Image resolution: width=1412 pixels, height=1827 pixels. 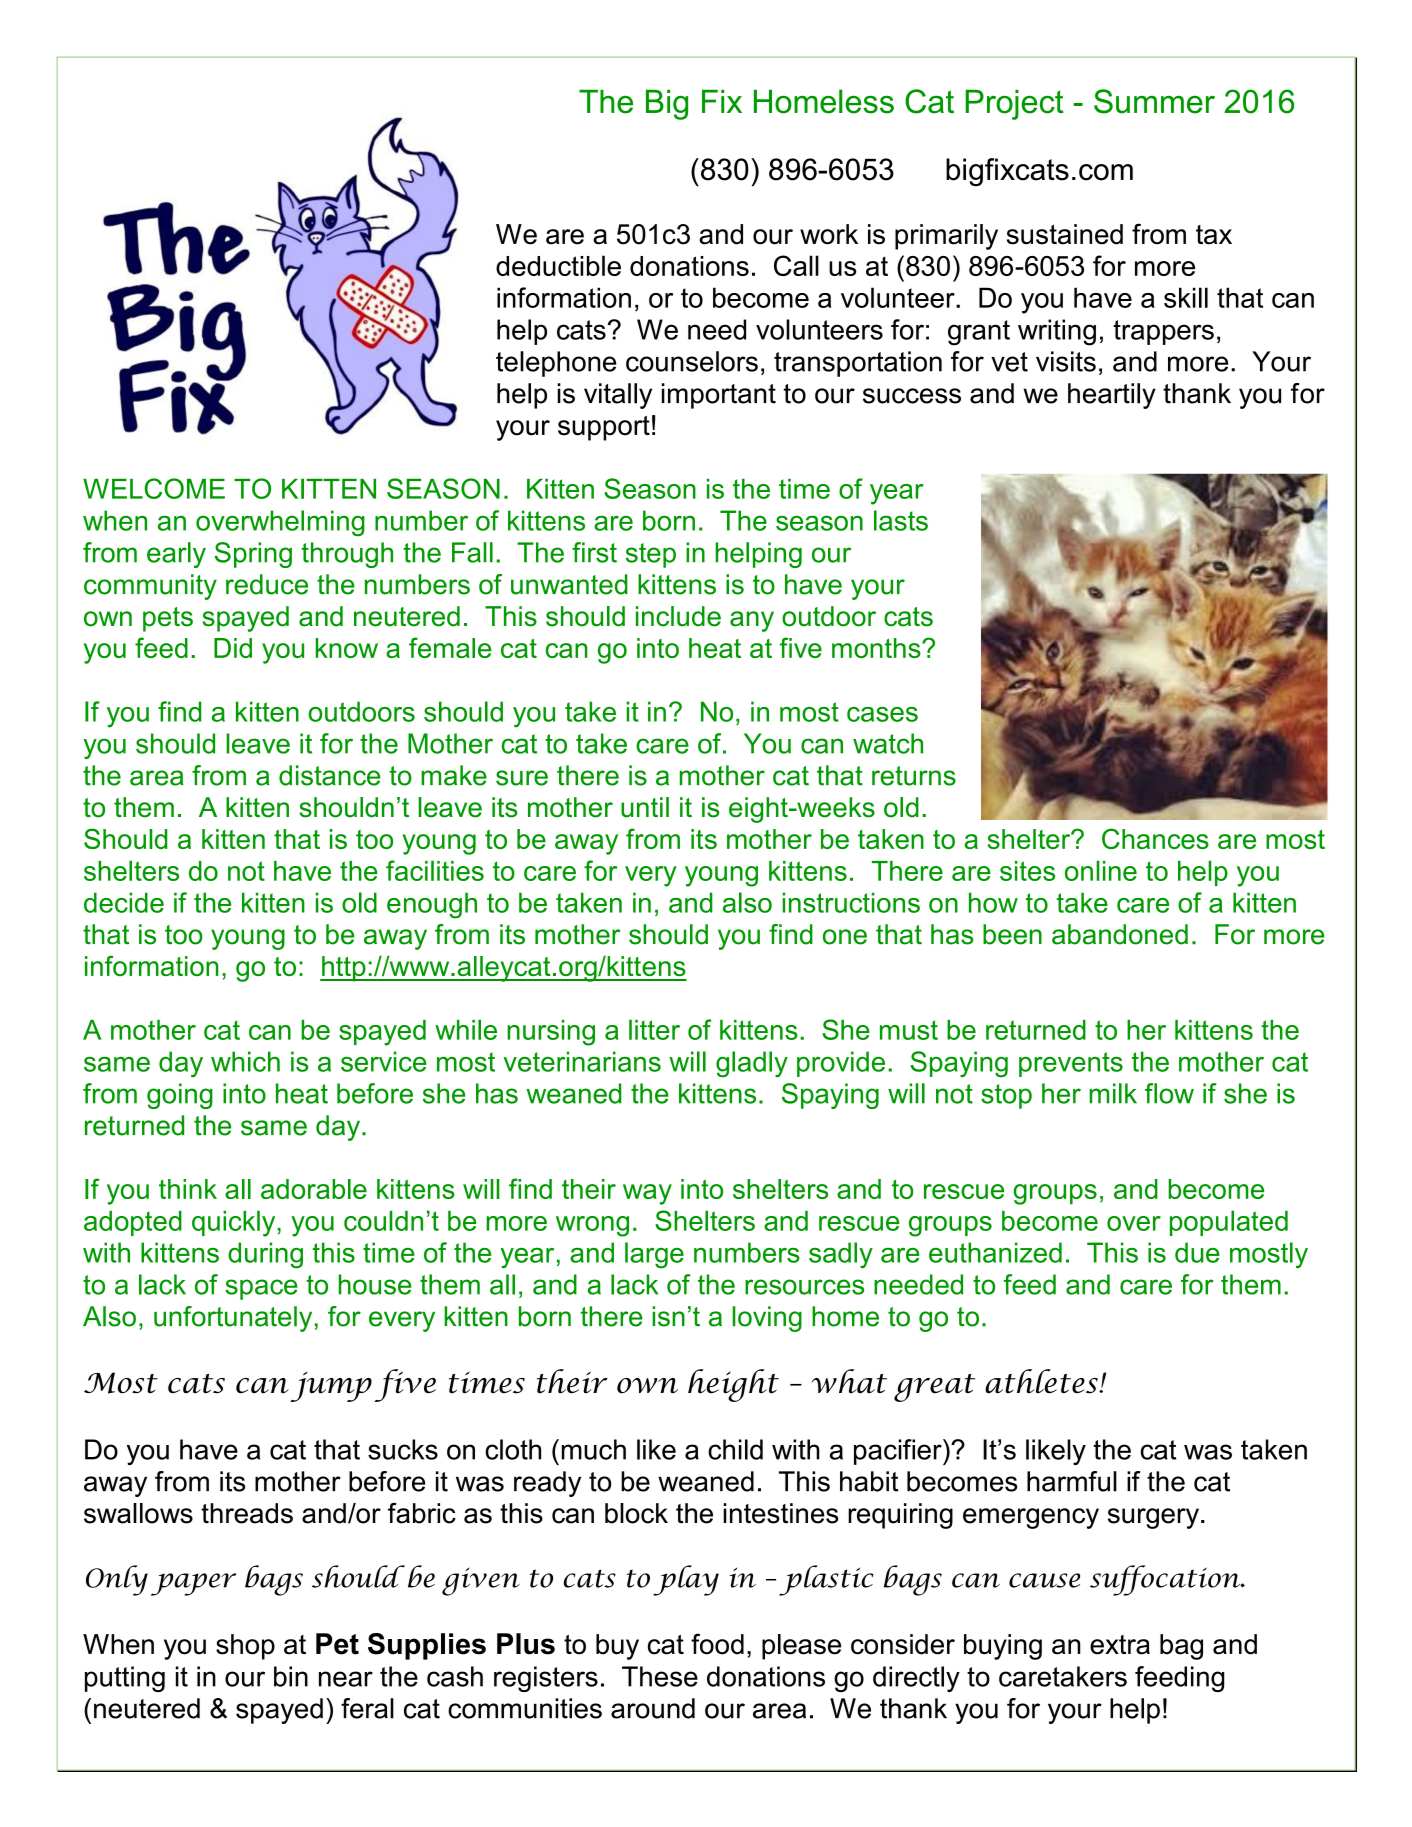 What do you see at coordinates (558, 265) in the screenshot?
I see `deductible` at bounding box center [558, 265].
